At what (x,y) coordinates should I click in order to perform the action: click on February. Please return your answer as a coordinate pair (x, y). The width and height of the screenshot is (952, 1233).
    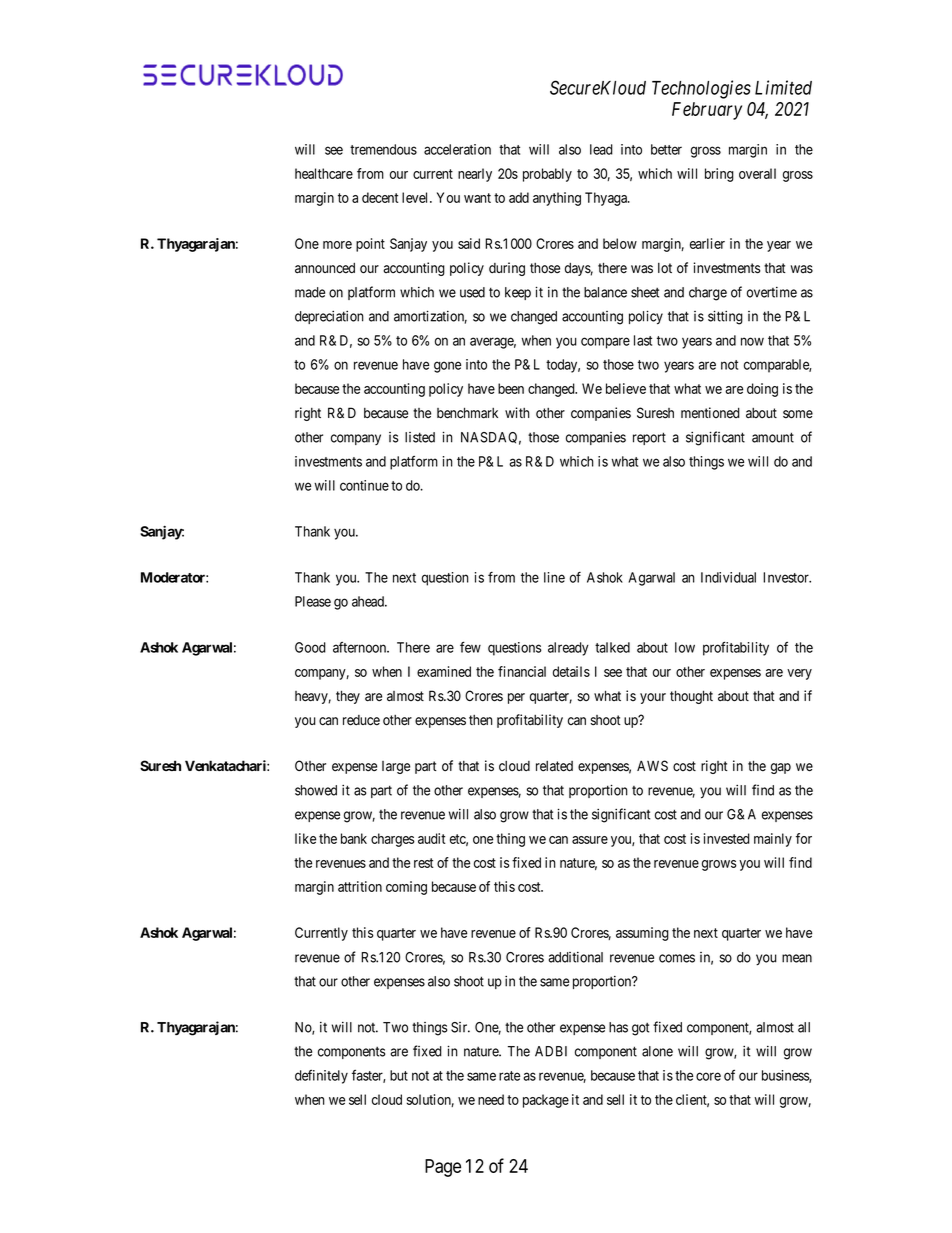
    Looking at the image, I should click on (707, 111).
